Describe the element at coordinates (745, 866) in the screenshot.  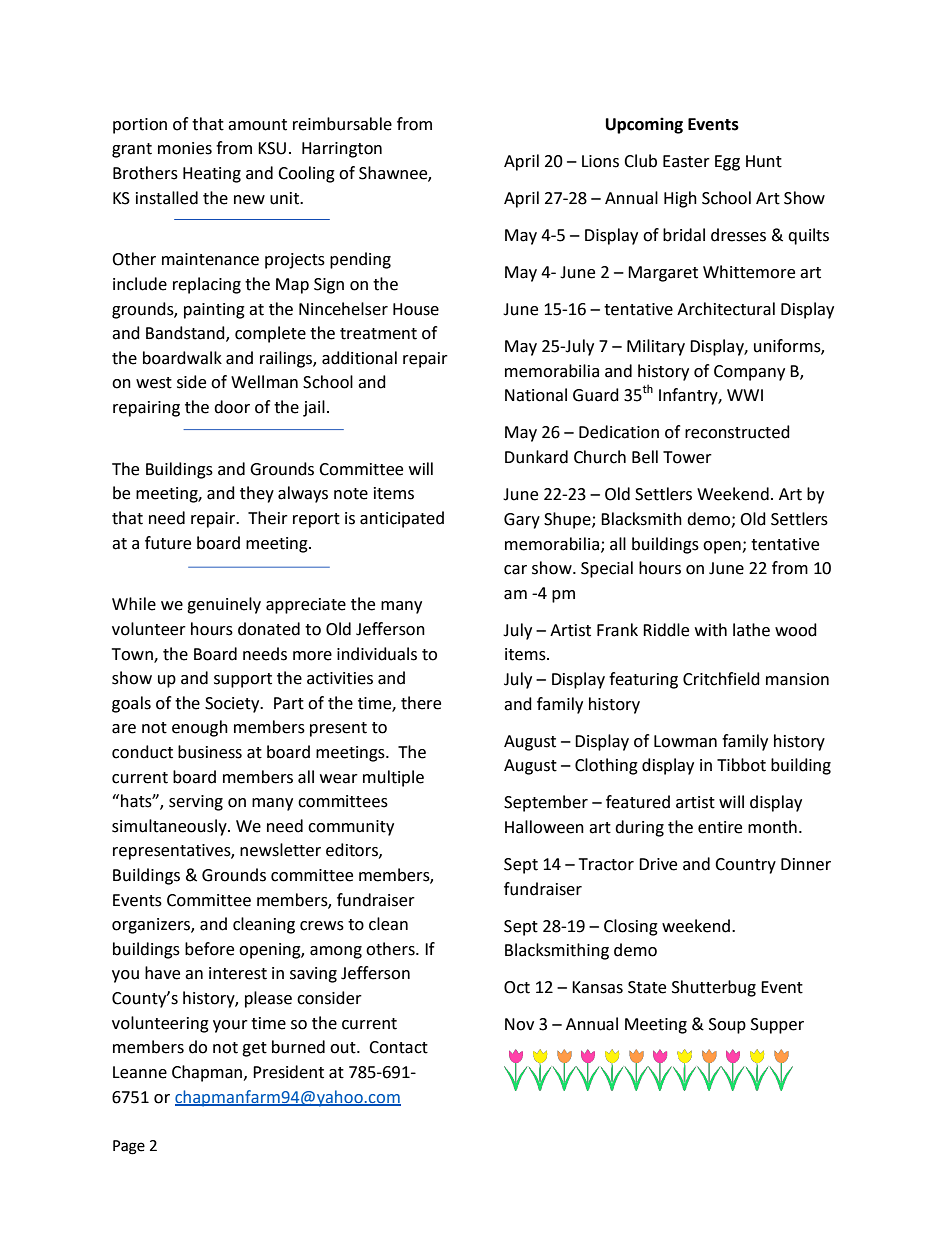
I see `Country` at that location.
